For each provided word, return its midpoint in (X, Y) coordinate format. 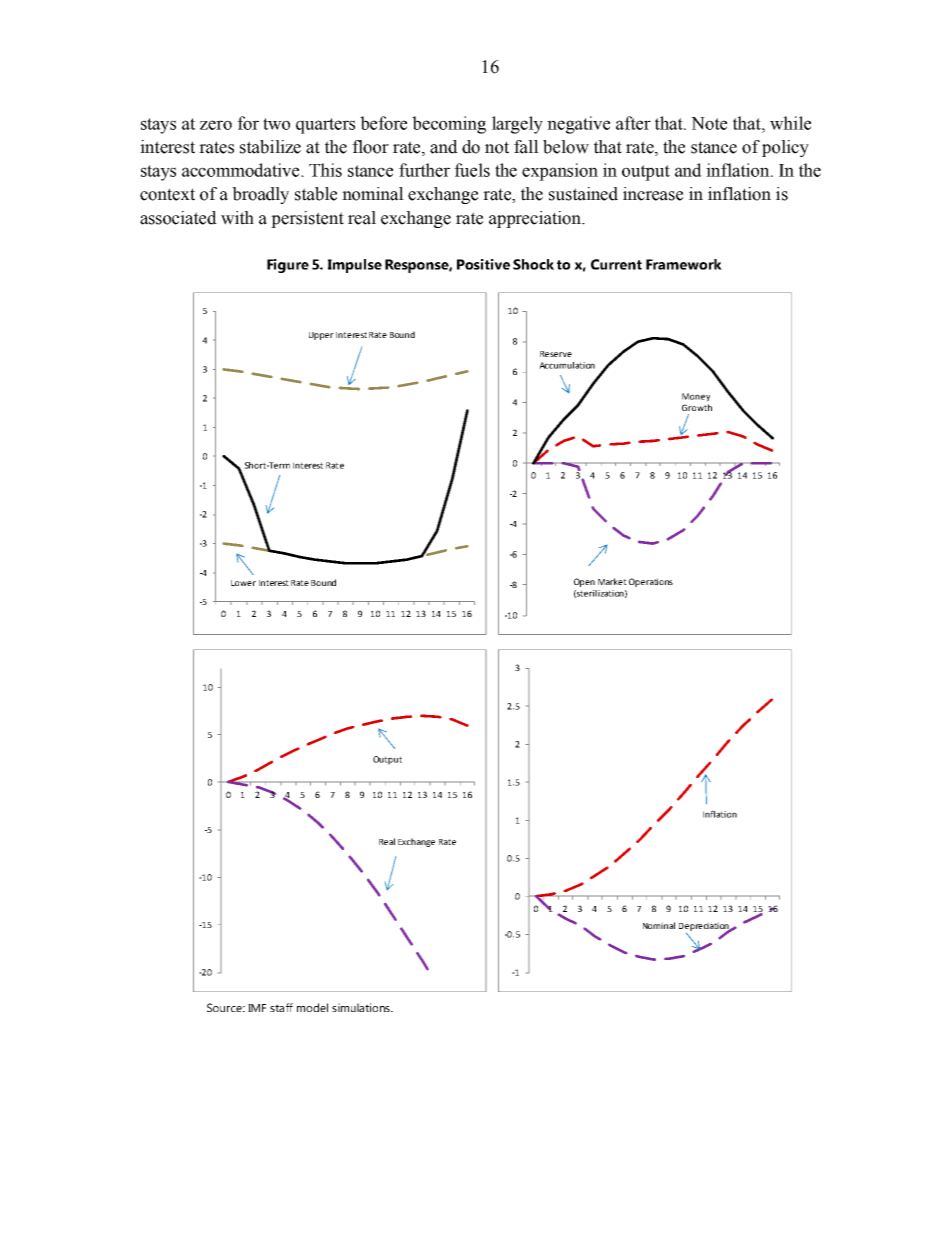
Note (709, 123)
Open (584, 582)
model (312, 1007)
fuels (472, 170)
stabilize (270, 147)
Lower (243, 583)
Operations (651, 582)
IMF (257, 1008)
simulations (362, 1007)
